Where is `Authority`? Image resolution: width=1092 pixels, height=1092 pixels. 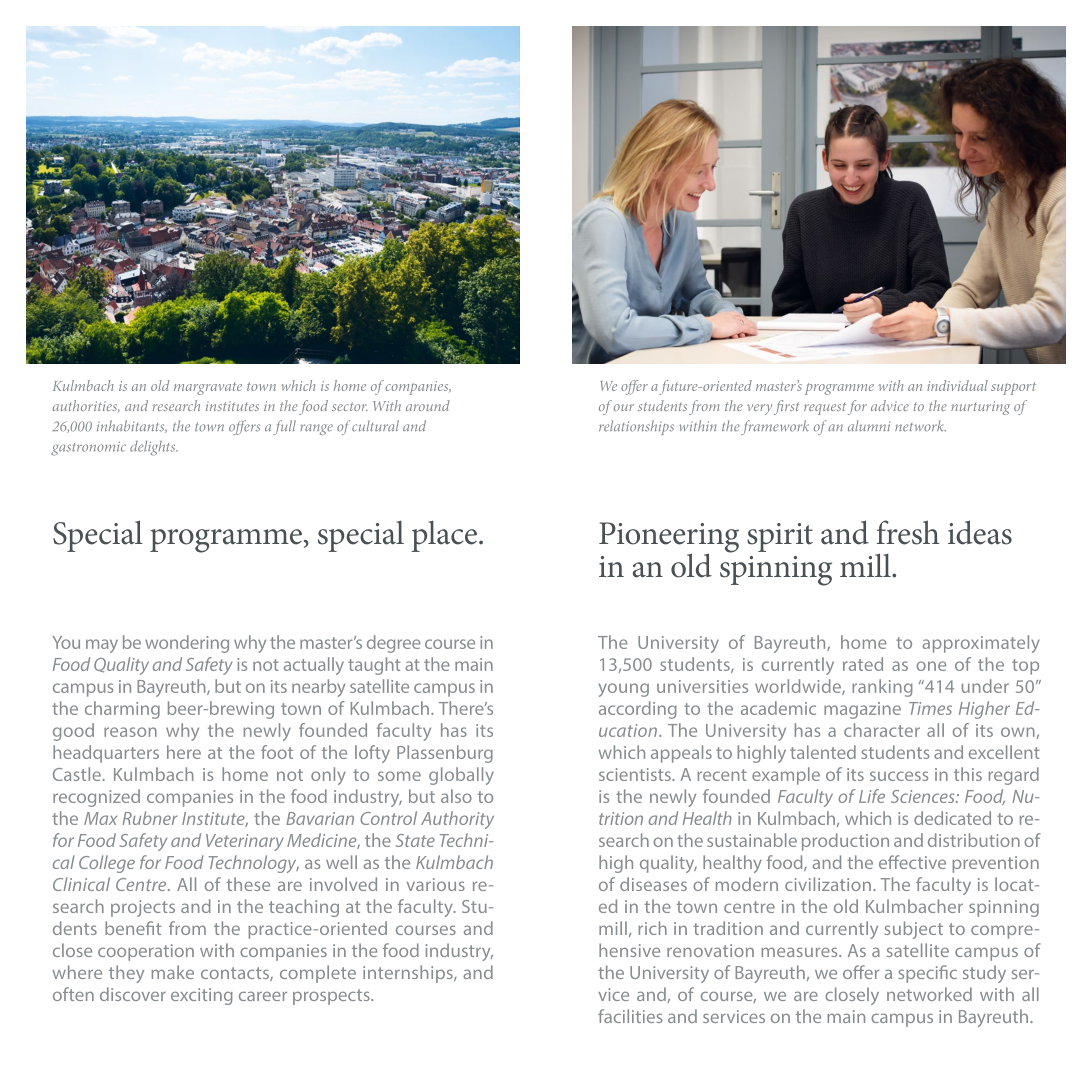 Authority is located at coordinates (457, 820).
